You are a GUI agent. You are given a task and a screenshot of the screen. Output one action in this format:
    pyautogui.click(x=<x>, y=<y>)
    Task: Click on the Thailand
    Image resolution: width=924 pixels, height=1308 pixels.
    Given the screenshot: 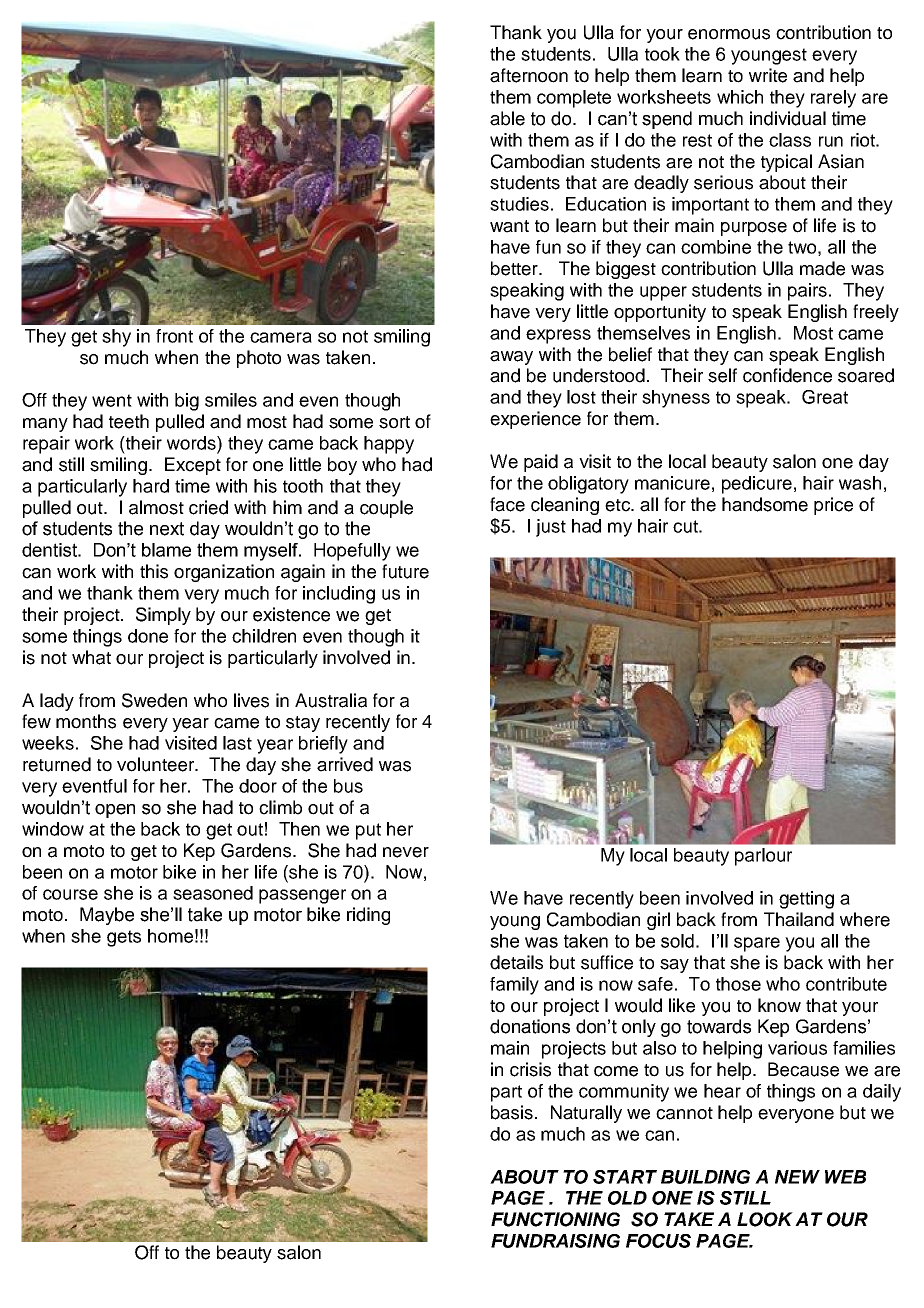 What is the action you would take?
    pyautogui.click(x=799, y=919)
